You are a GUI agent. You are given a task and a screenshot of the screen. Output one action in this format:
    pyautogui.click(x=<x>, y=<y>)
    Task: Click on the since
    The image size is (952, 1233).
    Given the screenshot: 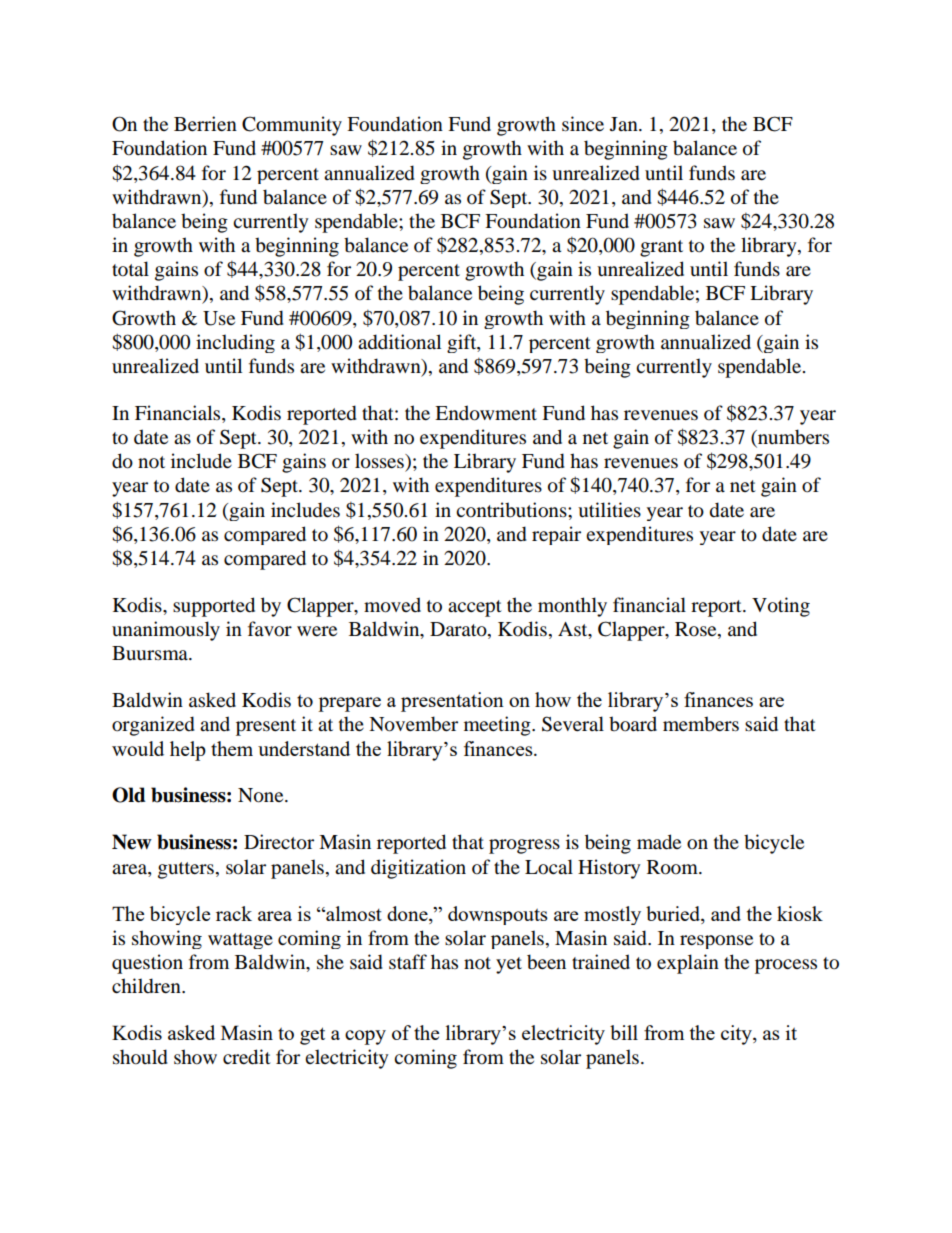 What is the action you would take?
    pyautogui.click(x=583, y=124)
